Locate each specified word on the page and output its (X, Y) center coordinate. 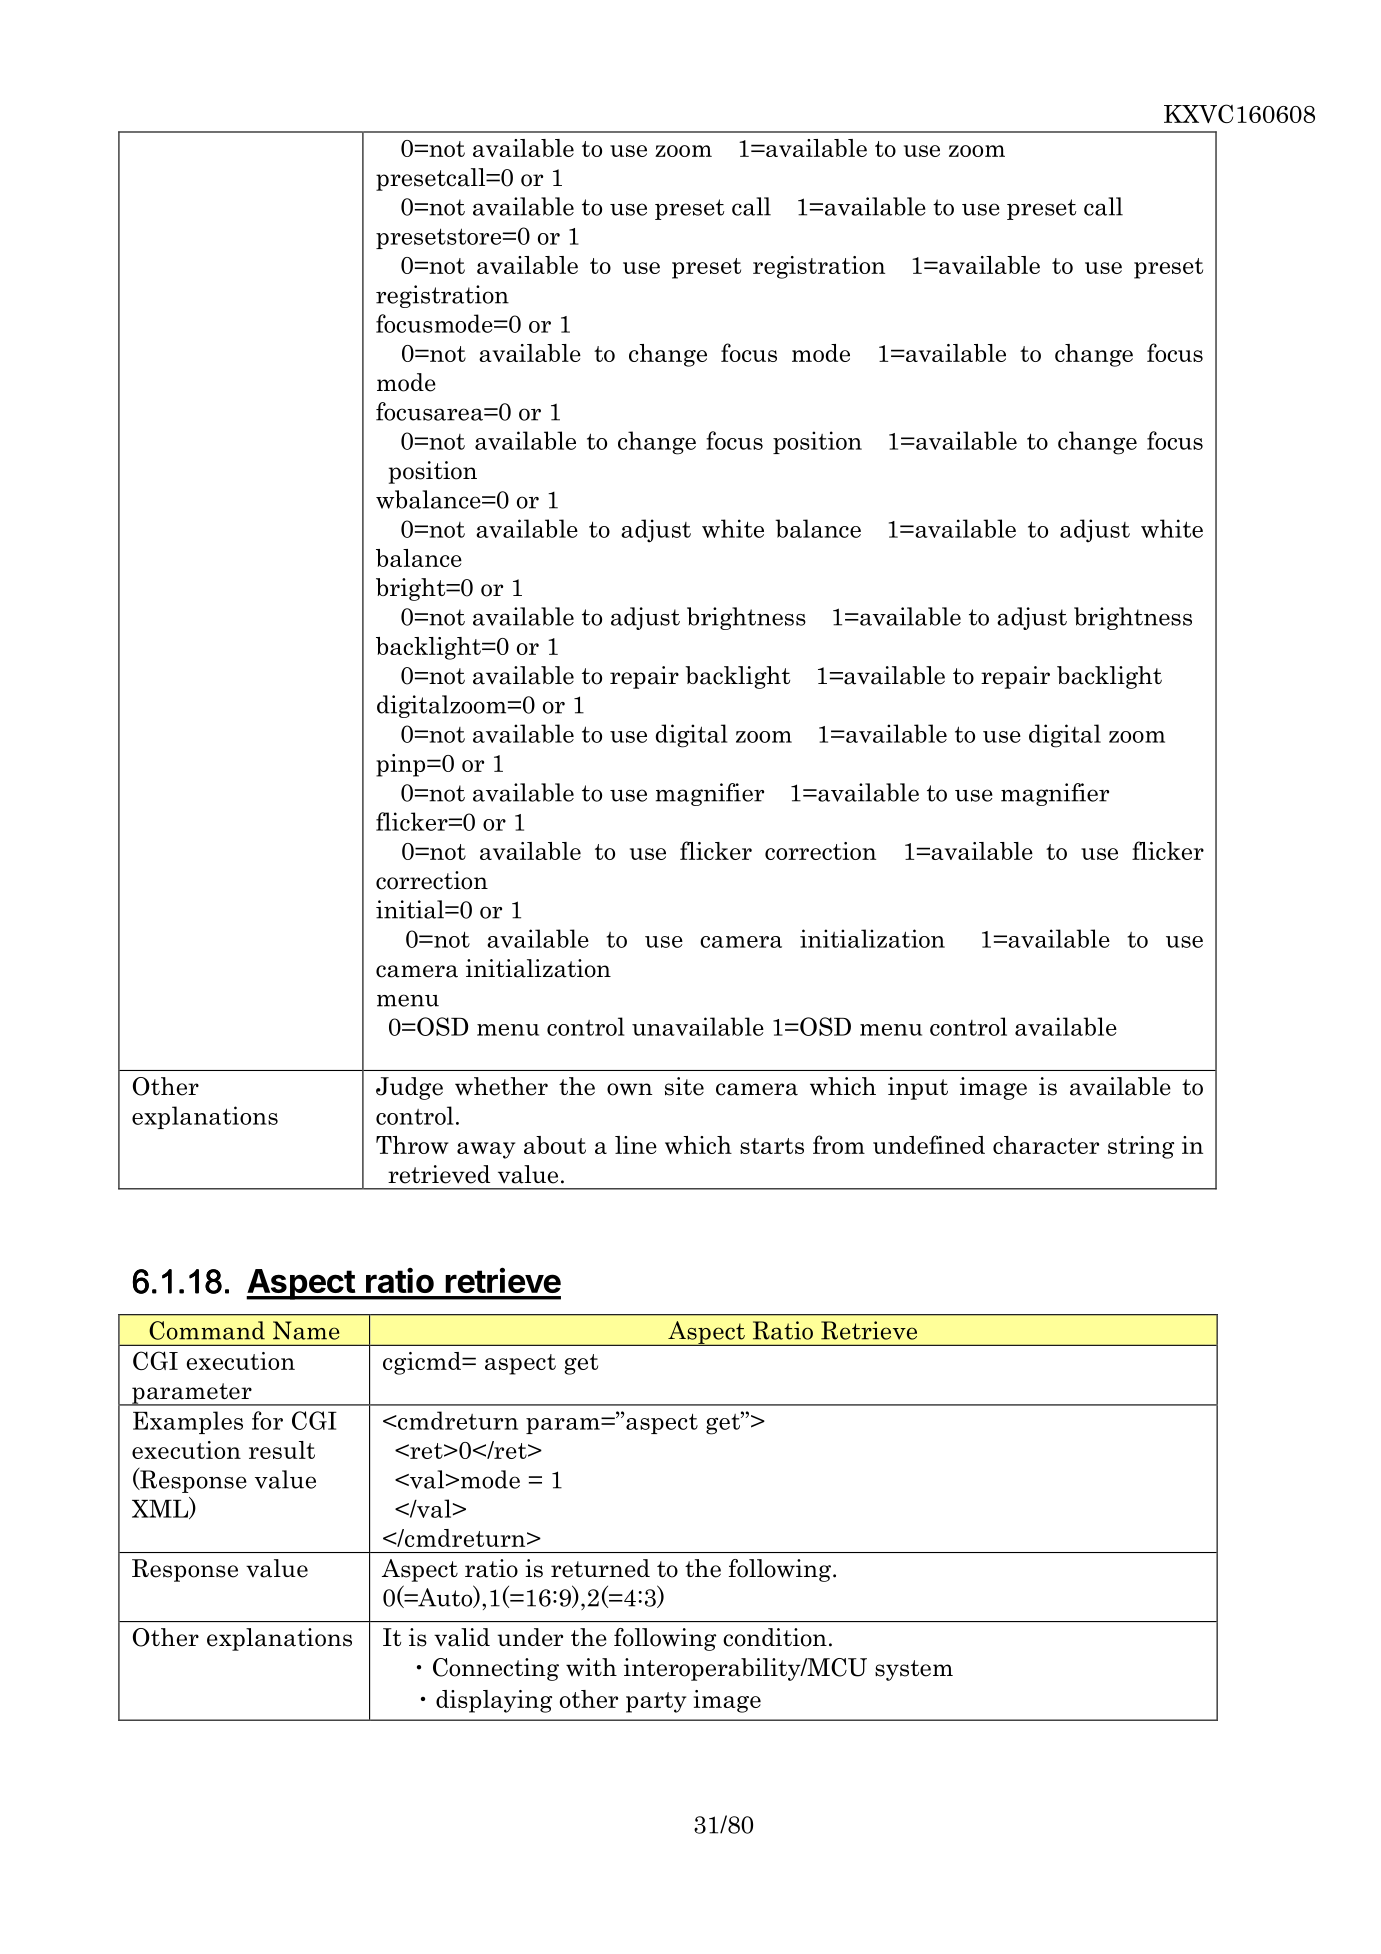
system (914, 1670)
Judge (409, 1088)
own (630, 1089)
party (656, 1702)
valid (462, 1637)
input (918, 1088)
